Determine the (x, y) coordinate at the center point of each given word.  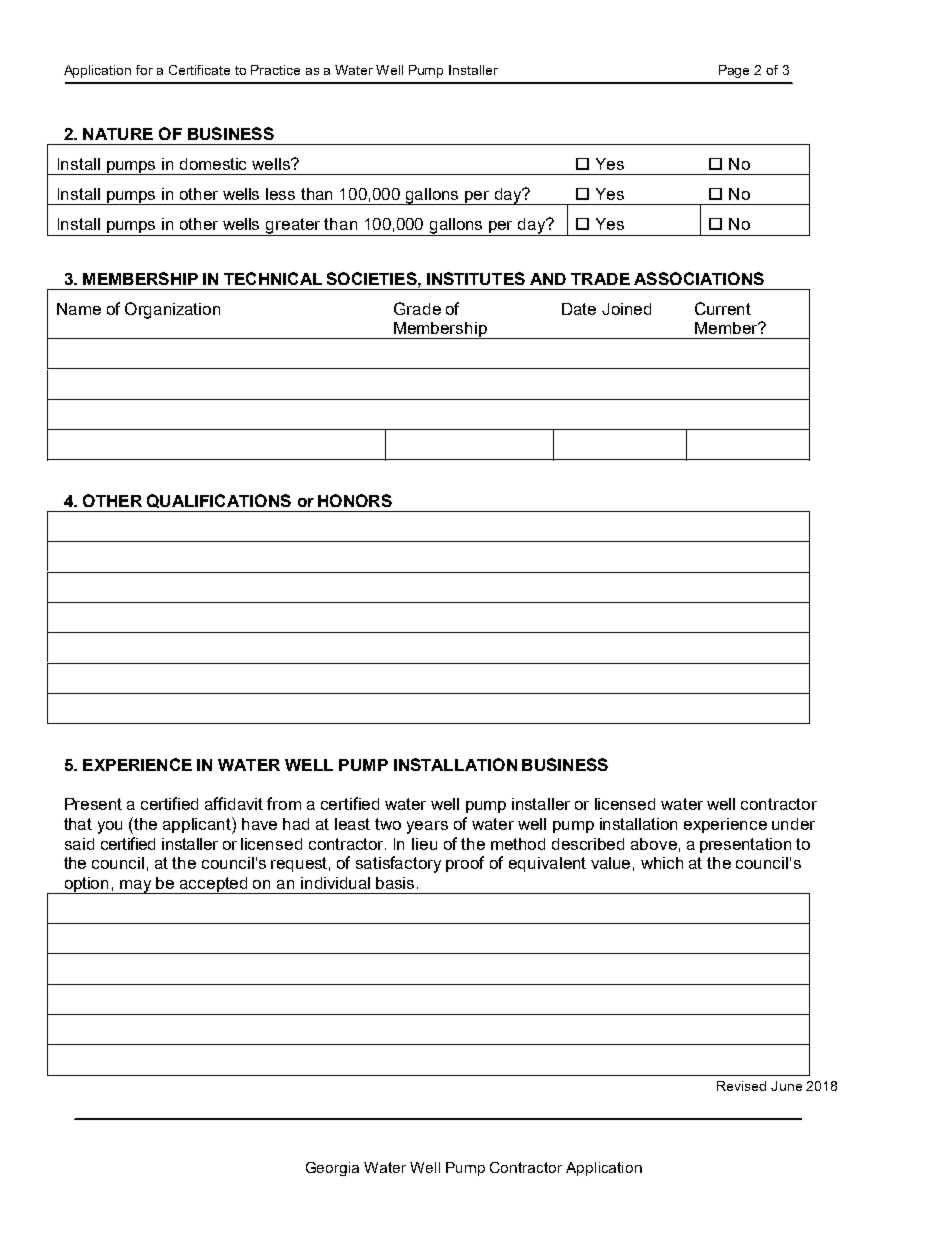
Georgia (332, 1169)
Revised (741, 1086)
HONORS (355, 500)
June (786, 1086)
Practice (275, 70)
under (793, 824)
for (144, 70)
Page (734, 71)
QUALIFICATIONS (219, 501)
